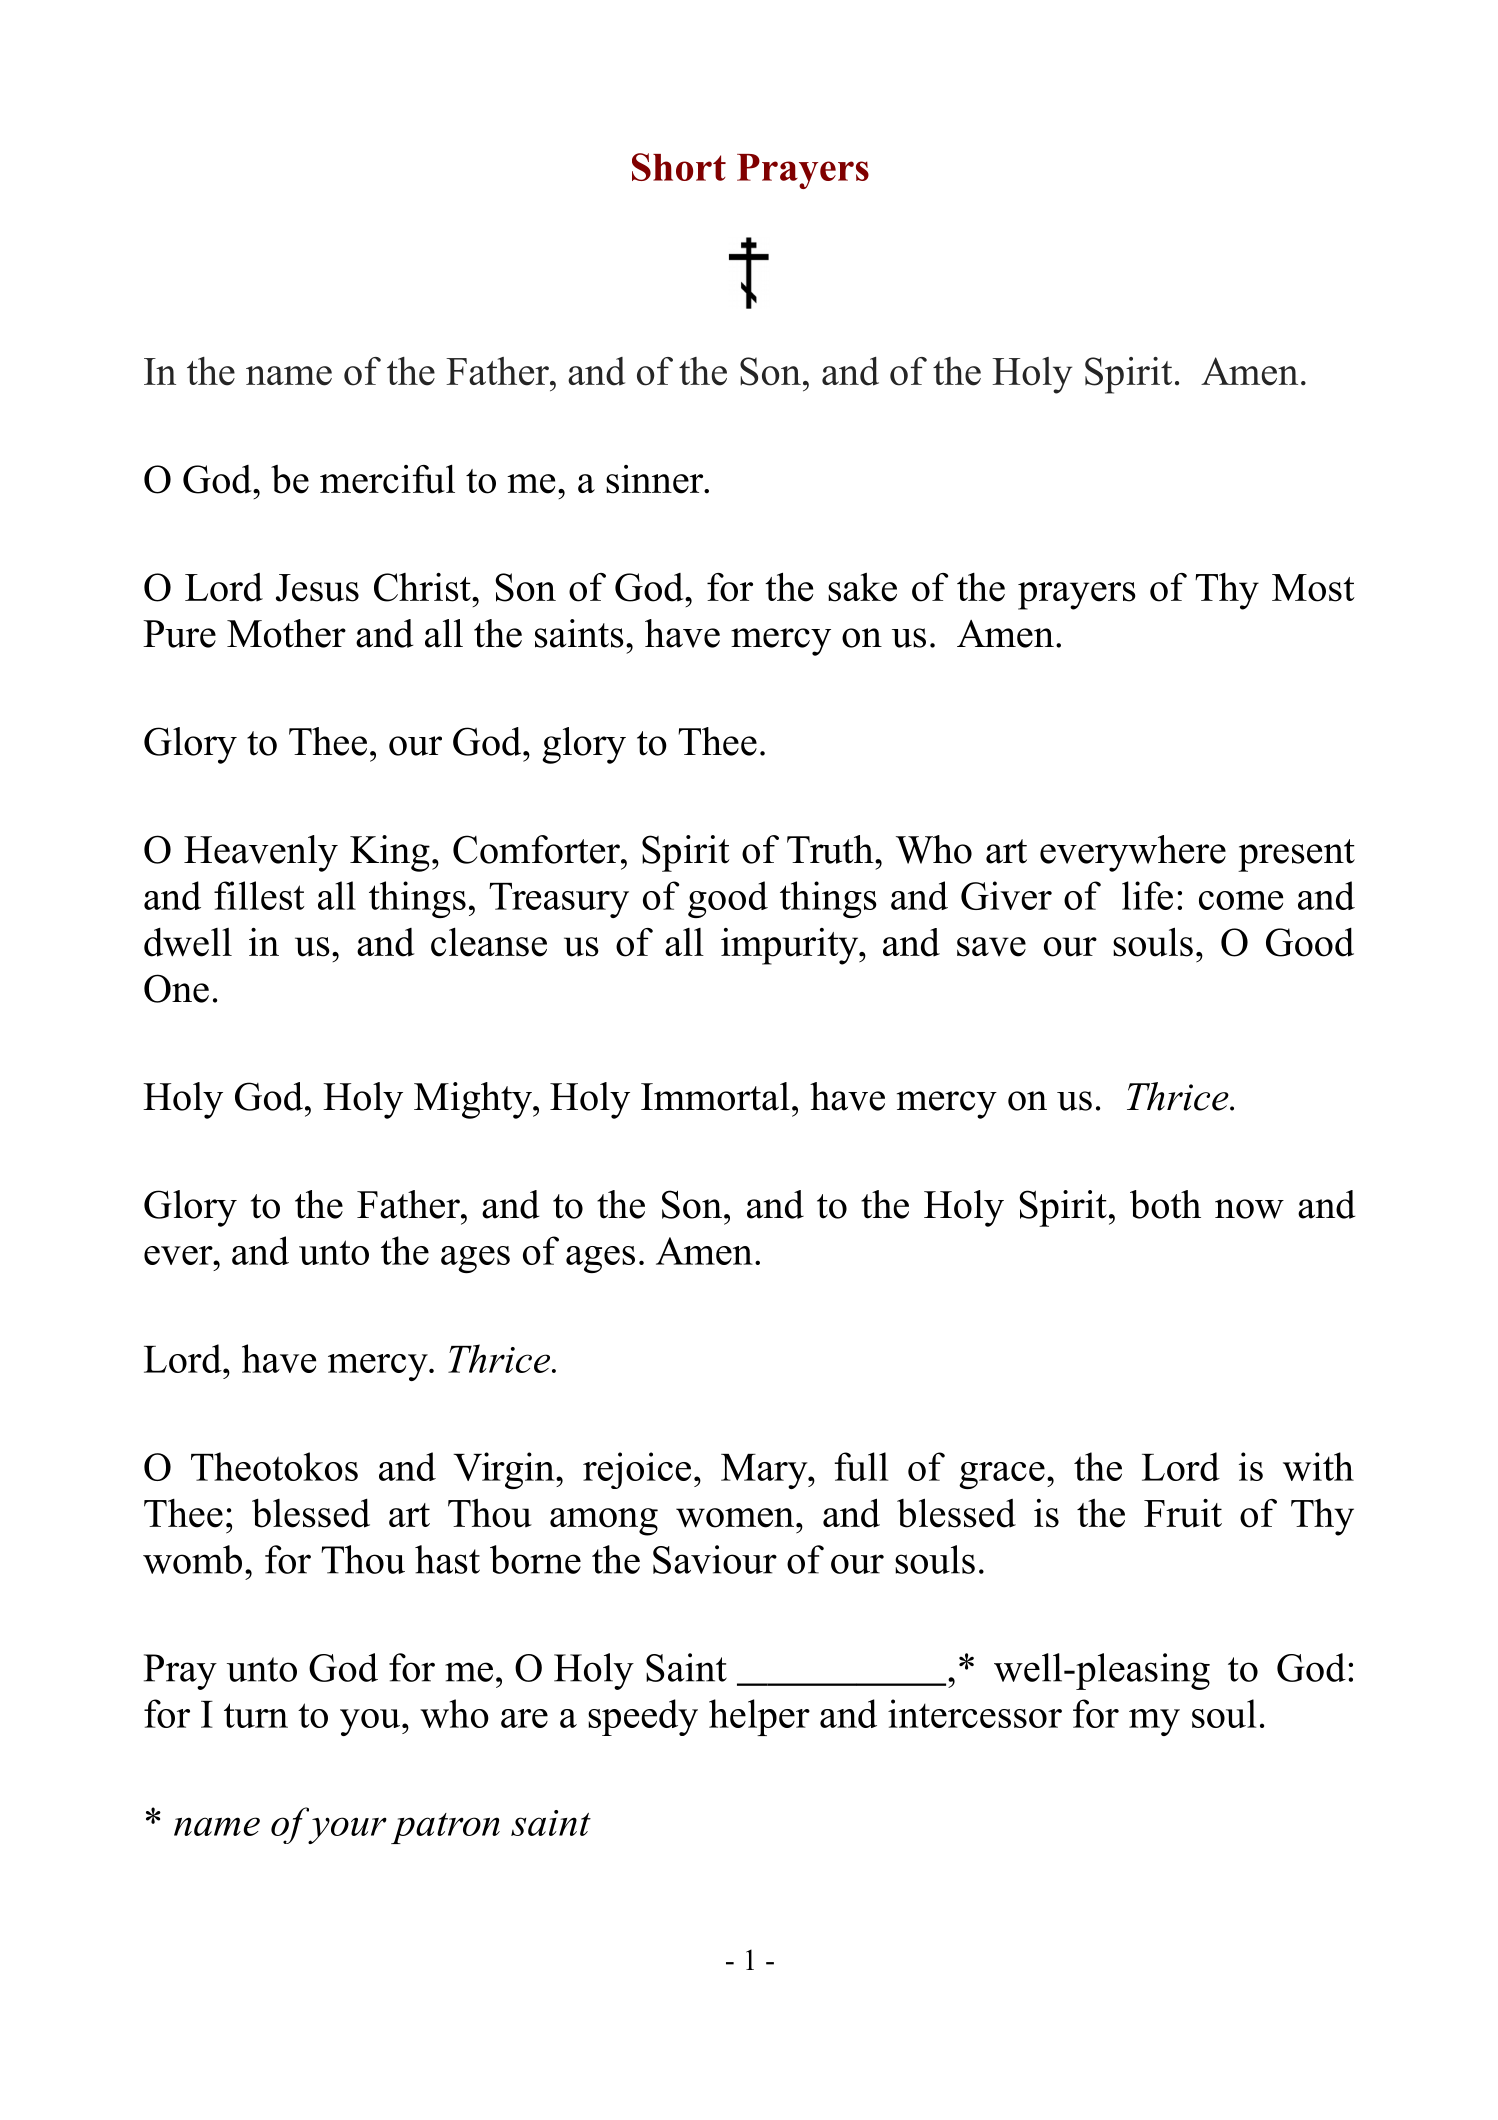 The height and width of the document is (2120, 1498). What do you see at coordinates (791, 946) in the document?
I see `impurity` at bounding box center [791, 946].
